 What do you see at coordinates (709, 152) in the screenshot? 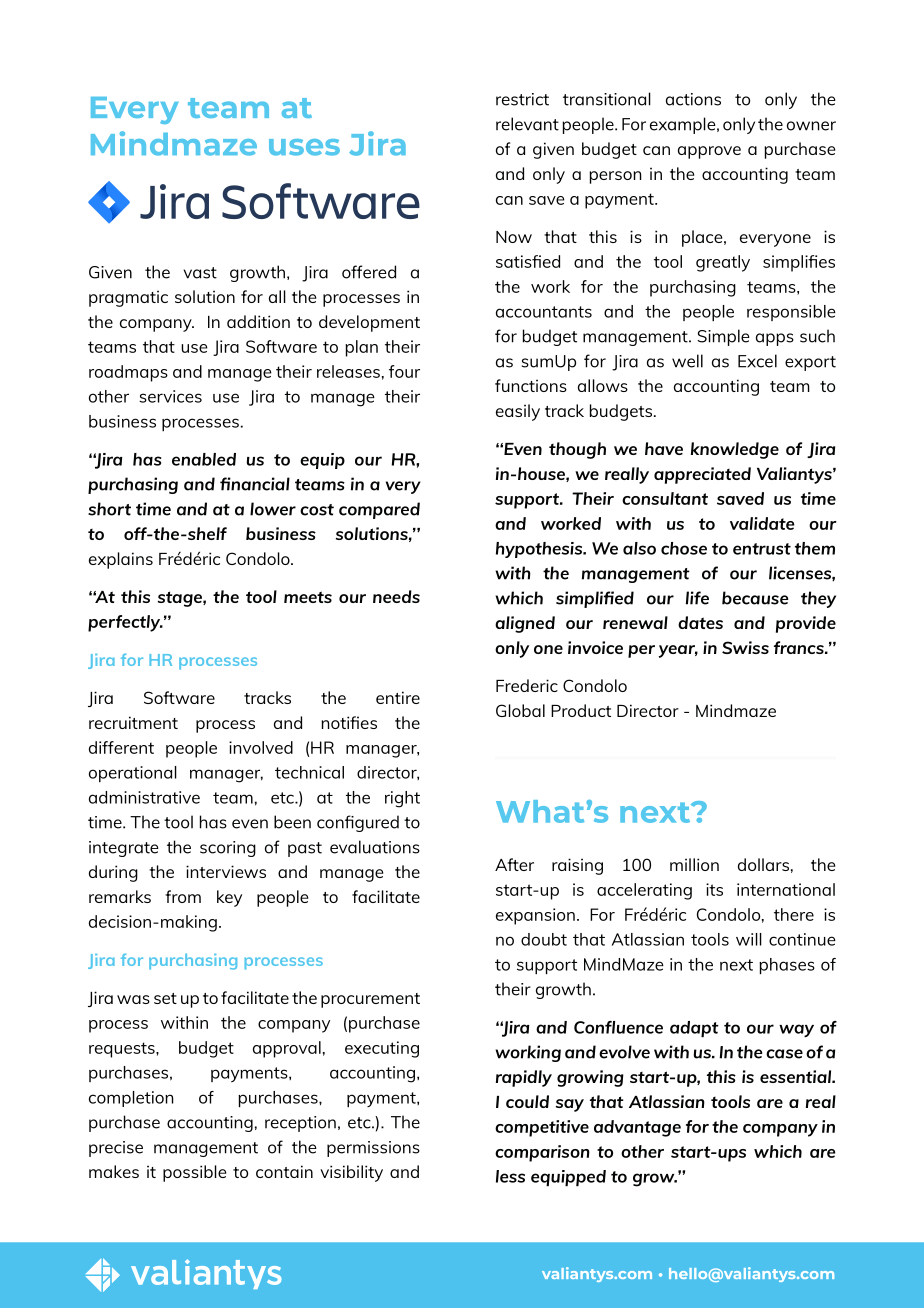
I see `approve` at bounding box center [709, 152].
